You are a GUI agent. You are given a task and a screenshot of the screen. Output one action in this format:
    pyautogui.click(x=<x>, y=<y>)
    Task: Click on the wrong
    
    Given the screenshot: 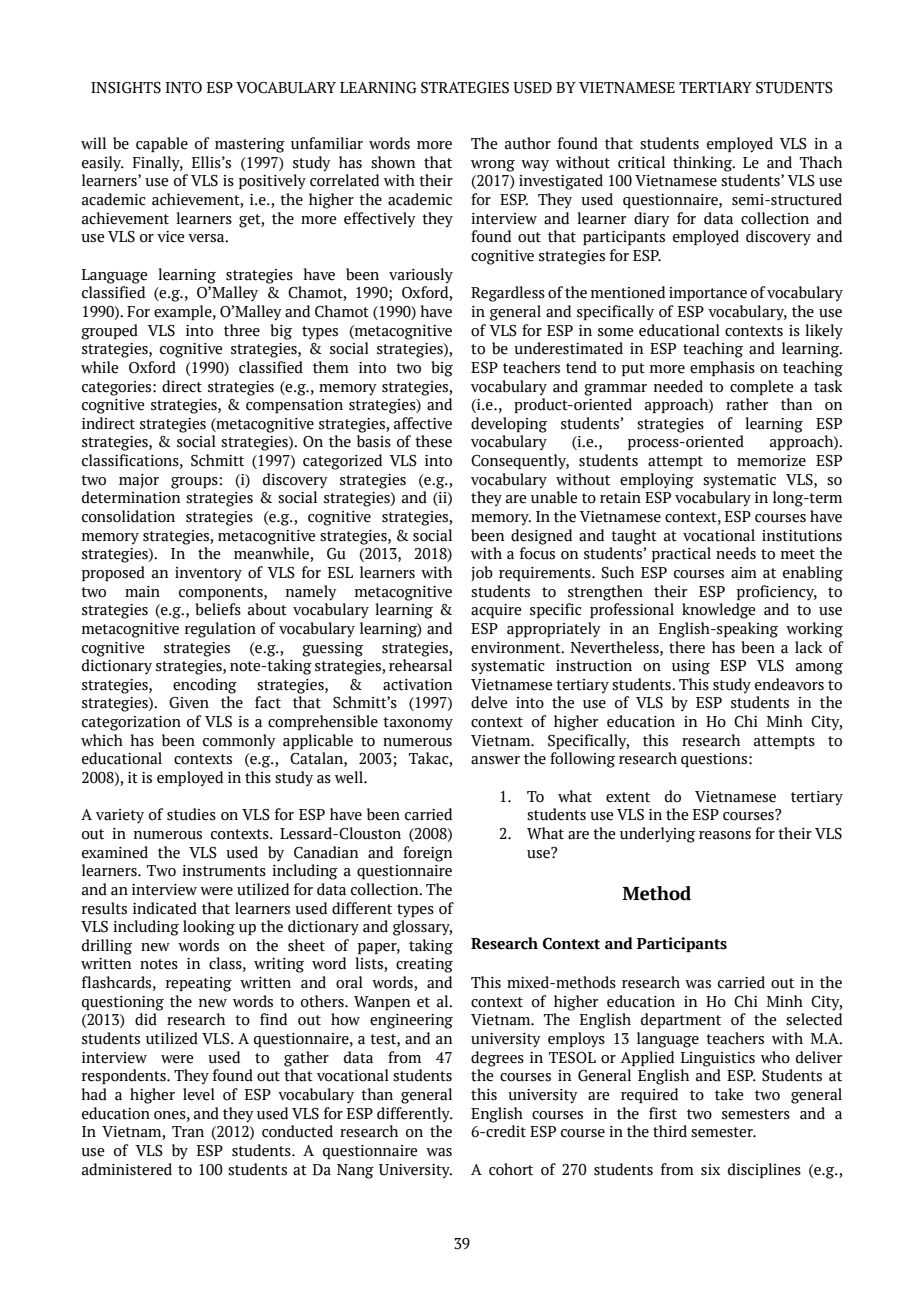 What is the action you would take?
    pyautogui.click(x=493, y=166)
